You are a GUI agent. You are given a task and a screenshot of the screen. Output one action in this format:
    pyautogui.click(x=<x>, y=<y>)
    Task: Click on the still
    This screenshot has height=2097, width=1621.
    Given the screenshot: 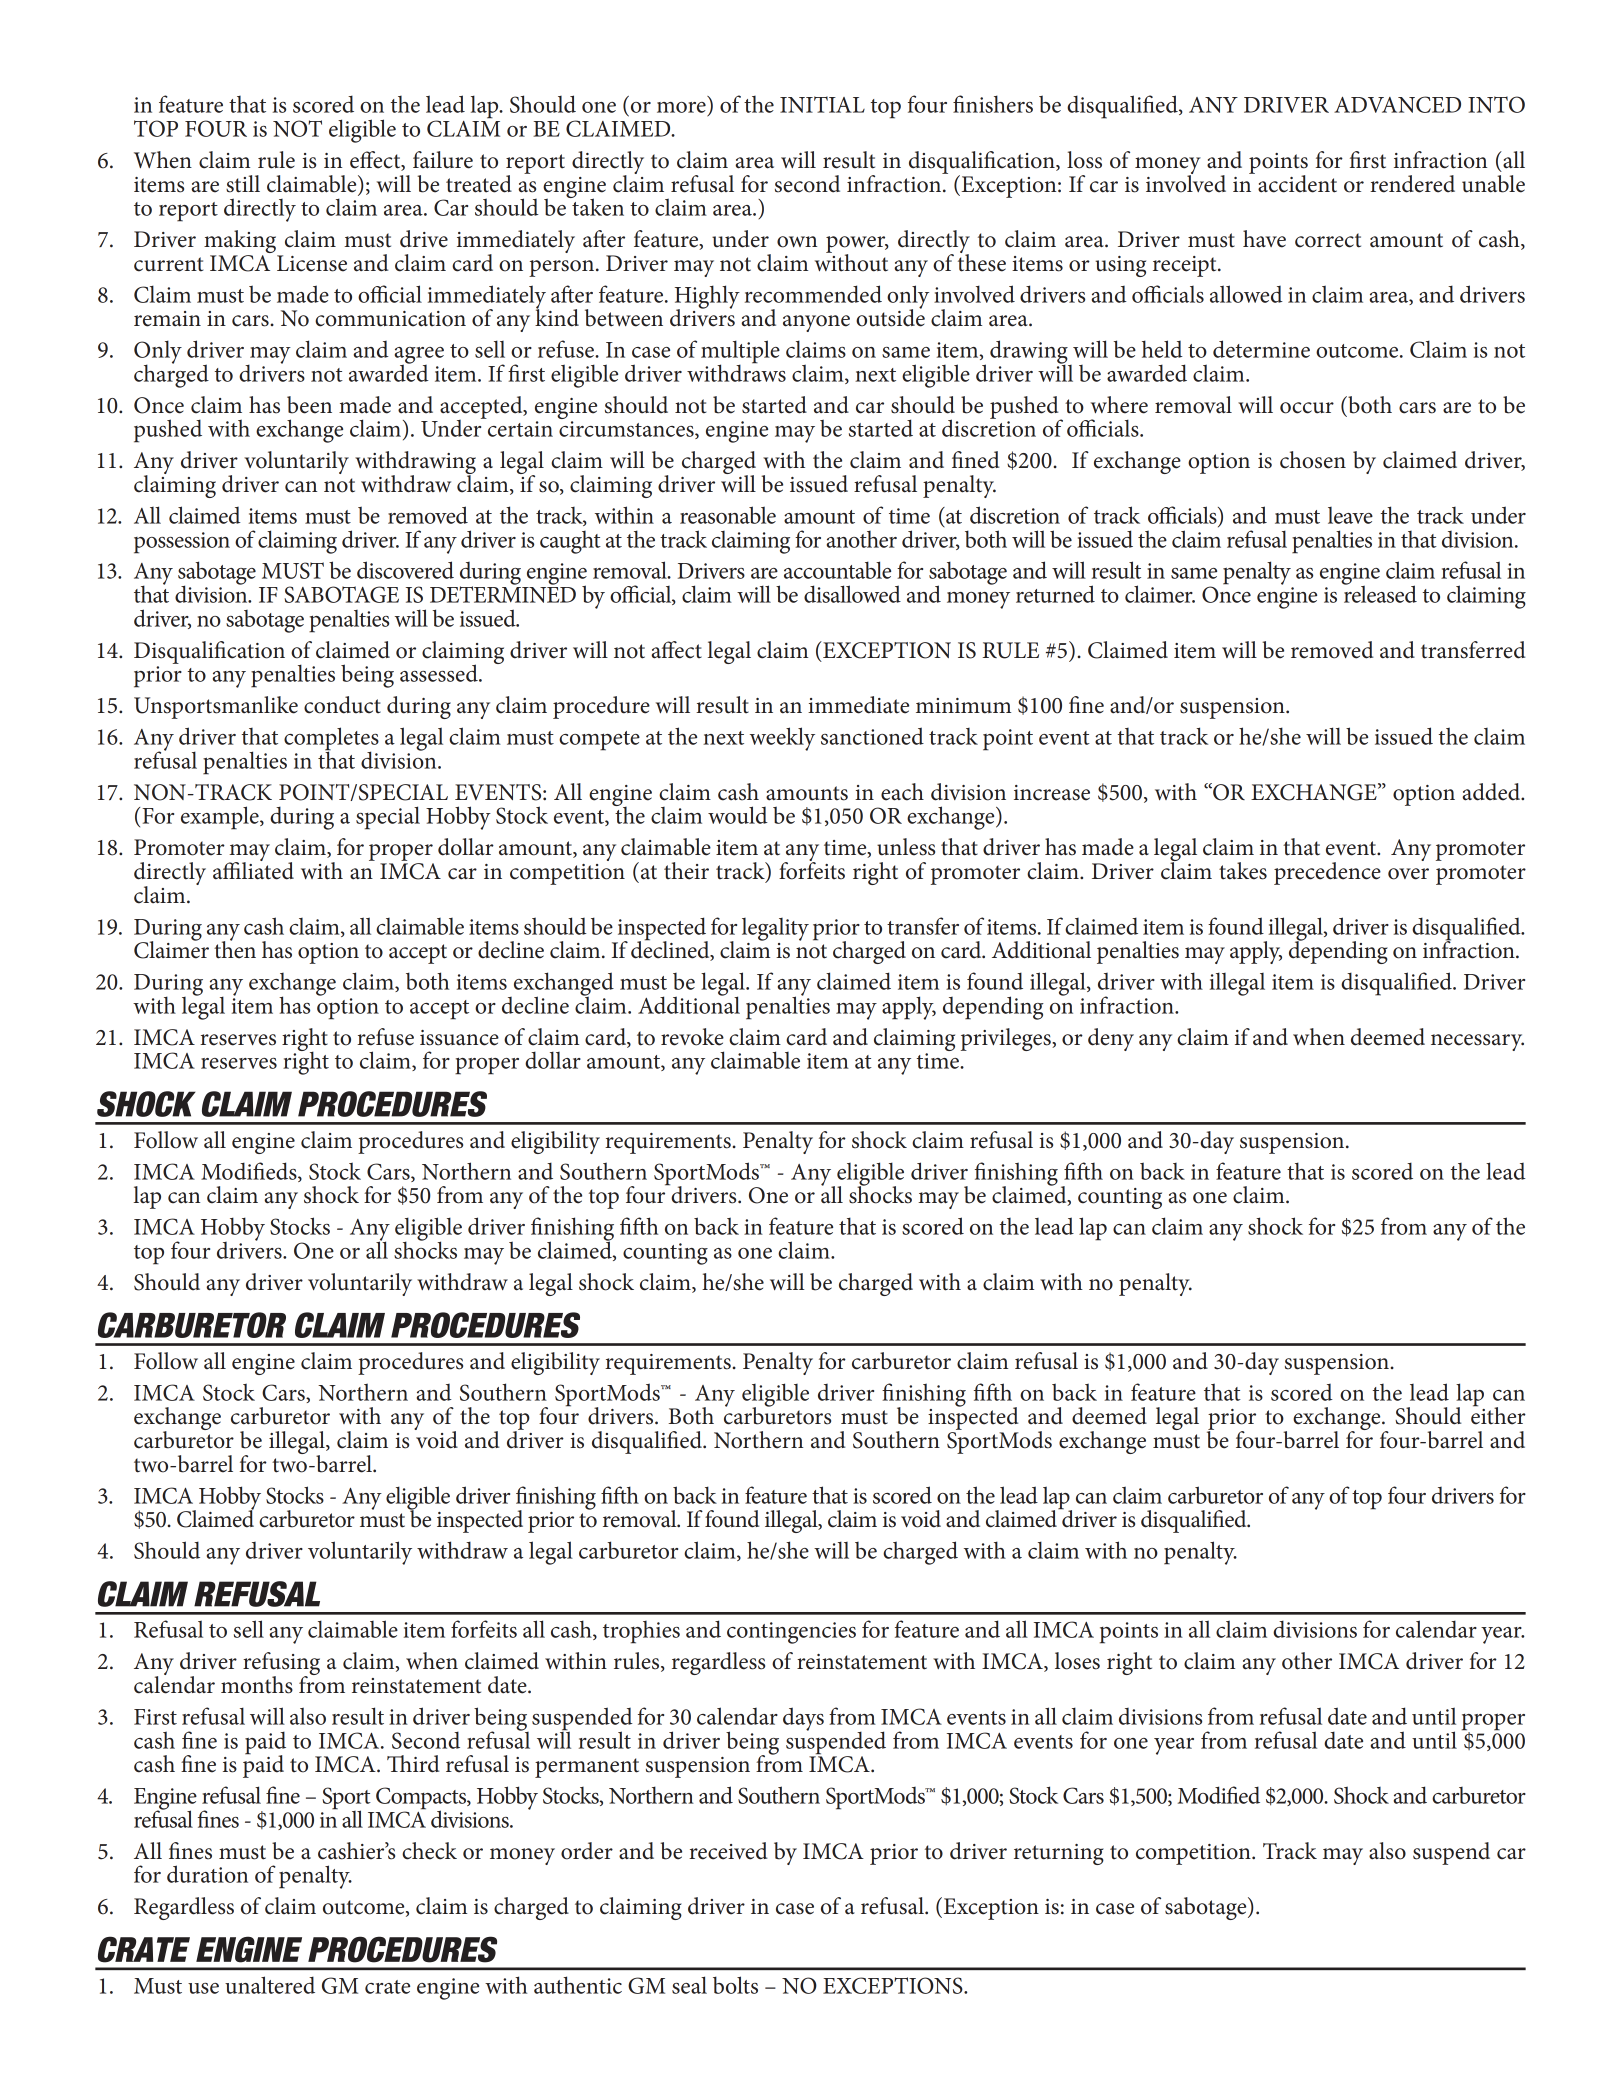 What is the action you would take?
    pyautogui.click(x=243, y=184)
